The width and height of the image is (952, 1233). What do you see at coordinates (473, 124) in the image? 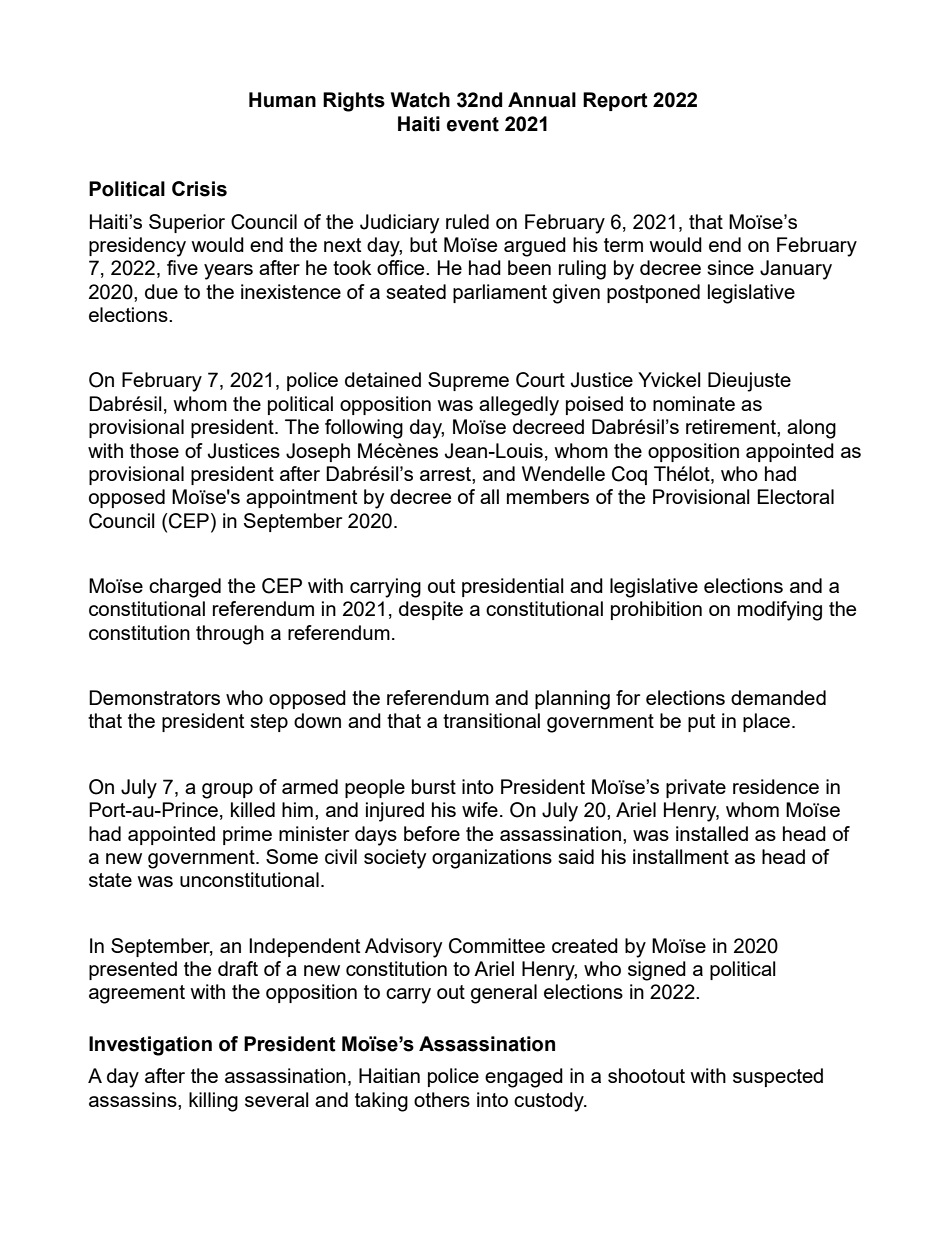
I see `event` at bounding box center [473, 124].
